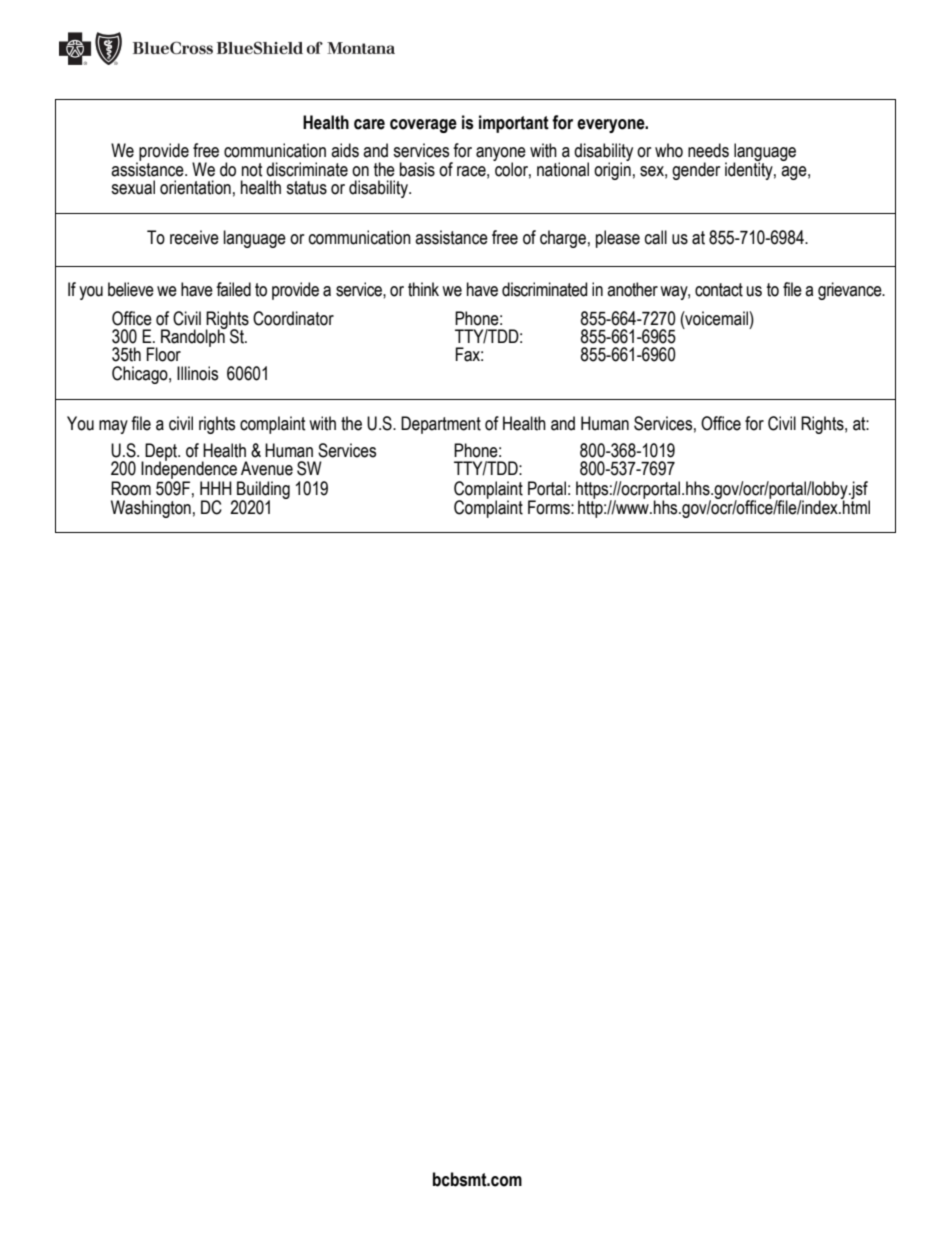 This screenshot has width=952, height=1233. Describe the element at coordinates (216, 488) in the screenshot. I see `HHH` at that location.
